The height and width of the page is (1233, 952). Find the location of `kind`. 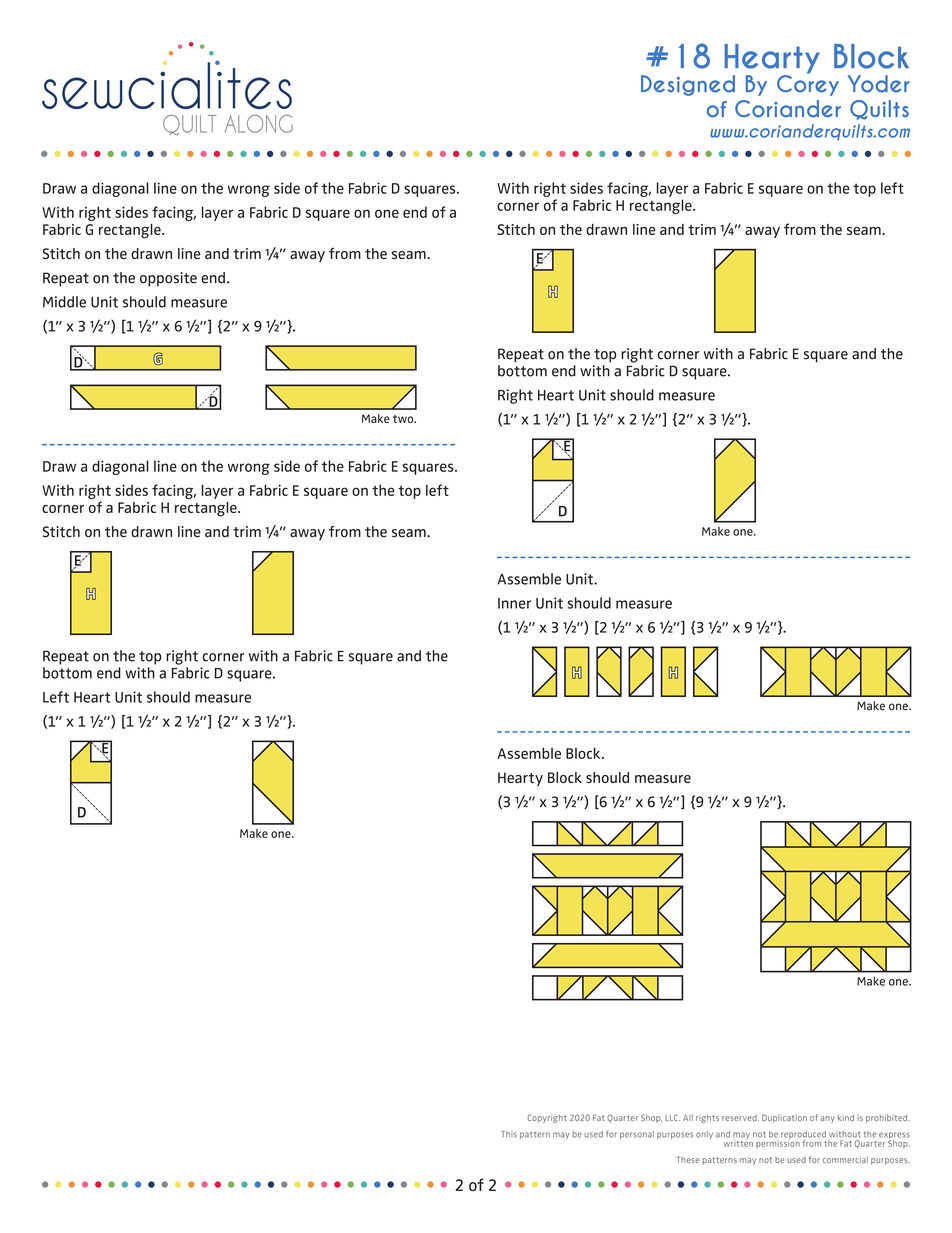

kind is located at coordinates (846, 1117).
